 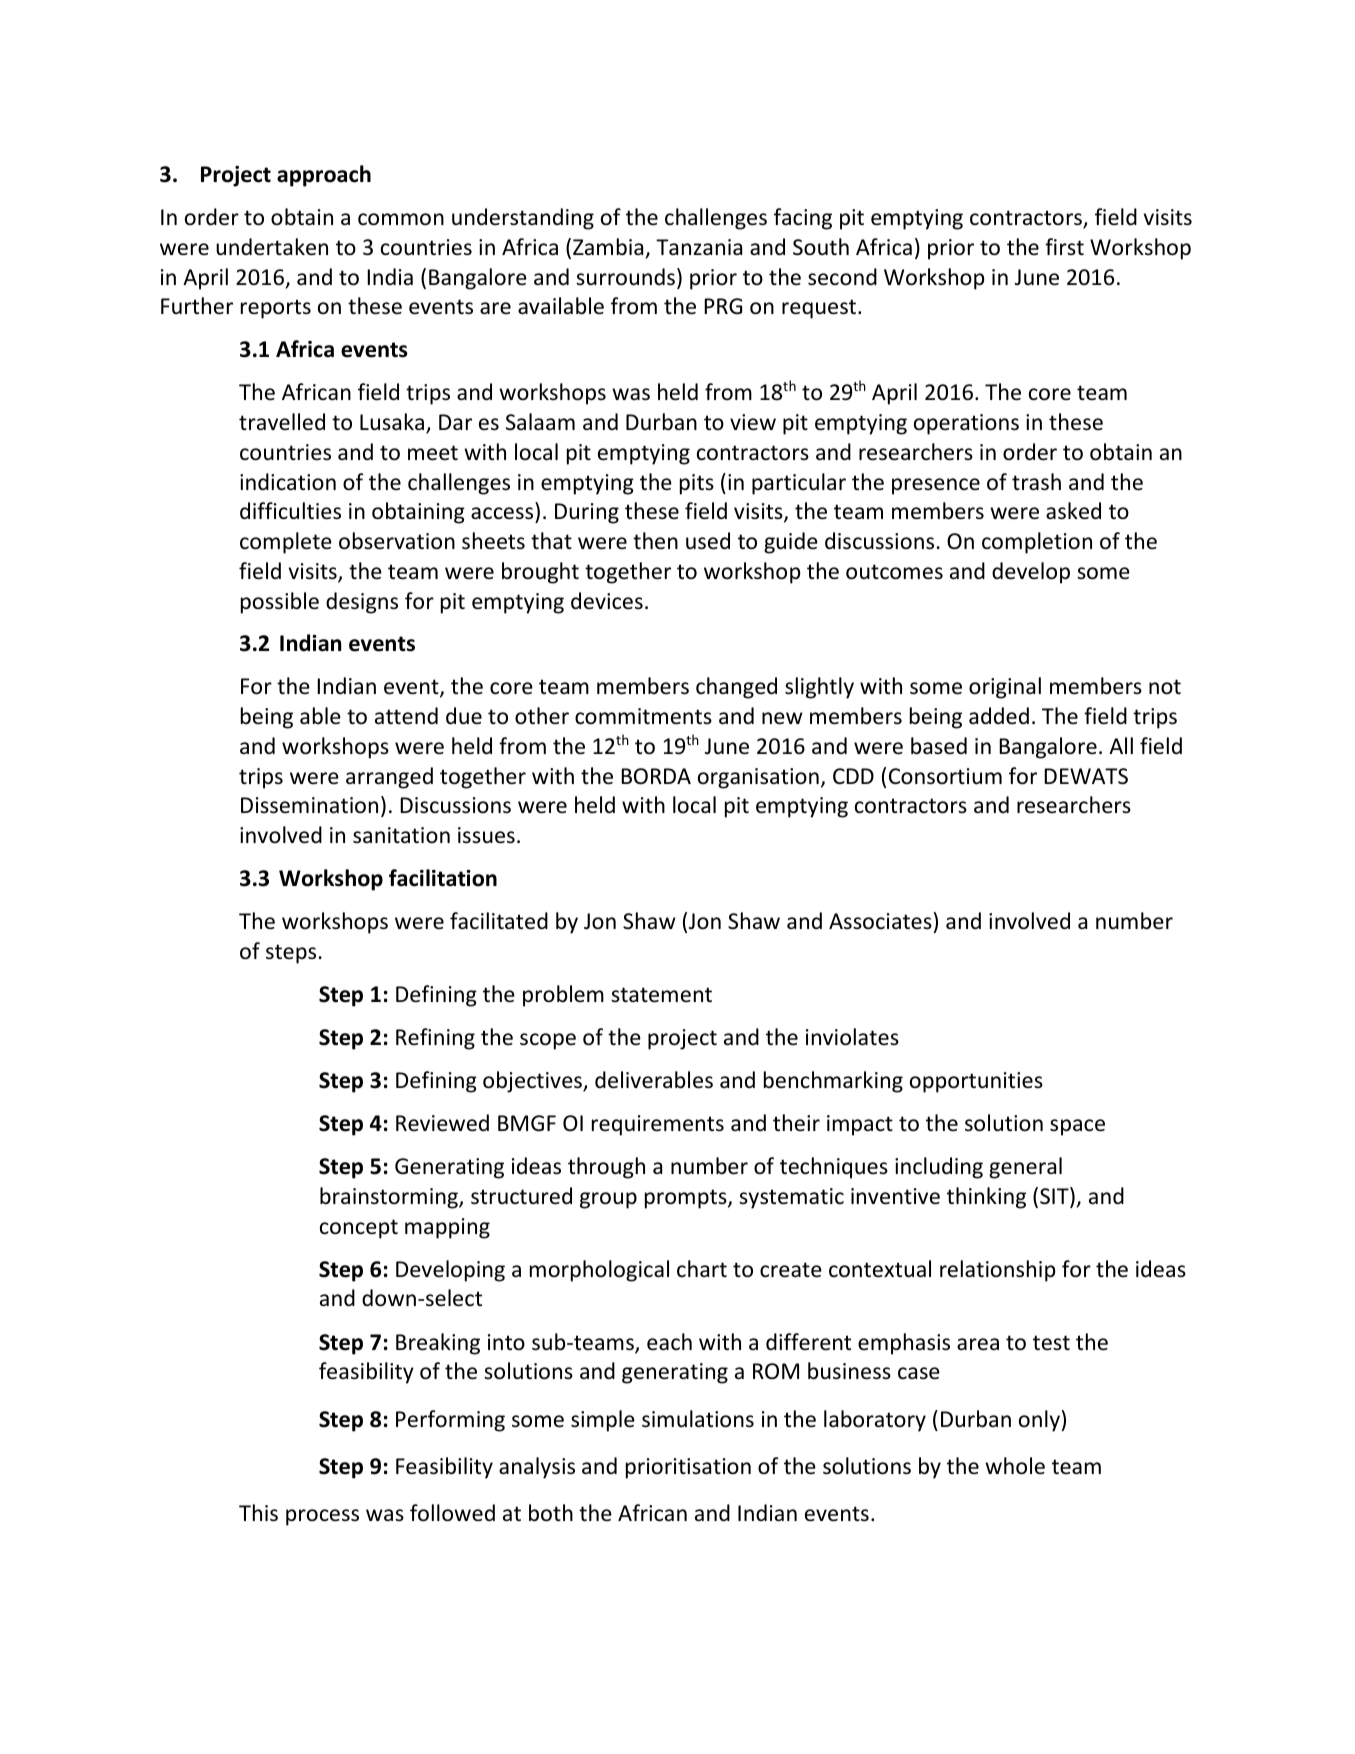 I want to click on statement, so click(x=661, y=995).
